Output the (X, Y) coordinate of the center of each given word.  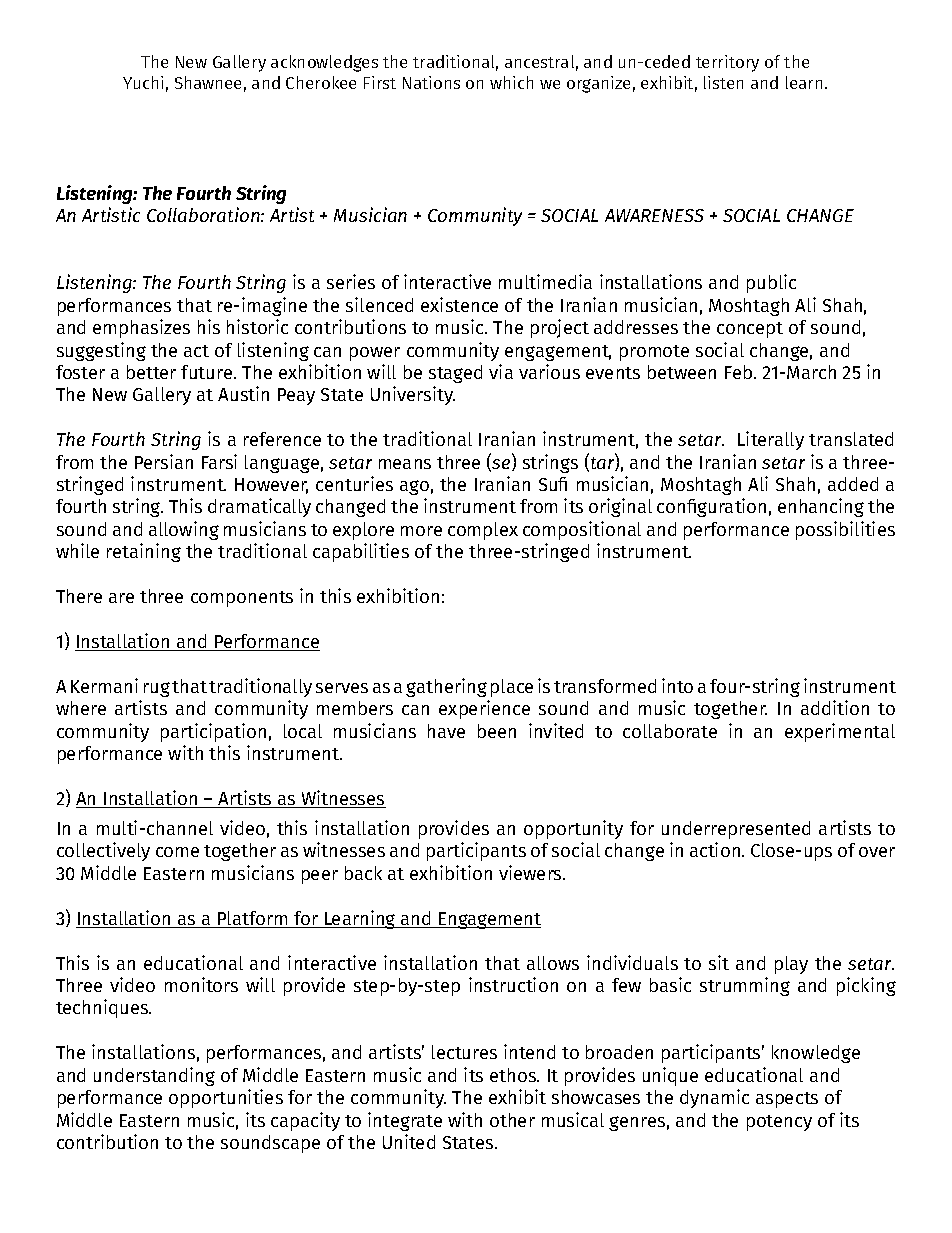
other (512, 1120)
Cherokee (321, 82)
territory (727, 63)
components (242, 599)
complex (483, 531)
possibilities (845, 530)
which (511, 82)
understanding (154, 1076)
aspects (787, 1100)
